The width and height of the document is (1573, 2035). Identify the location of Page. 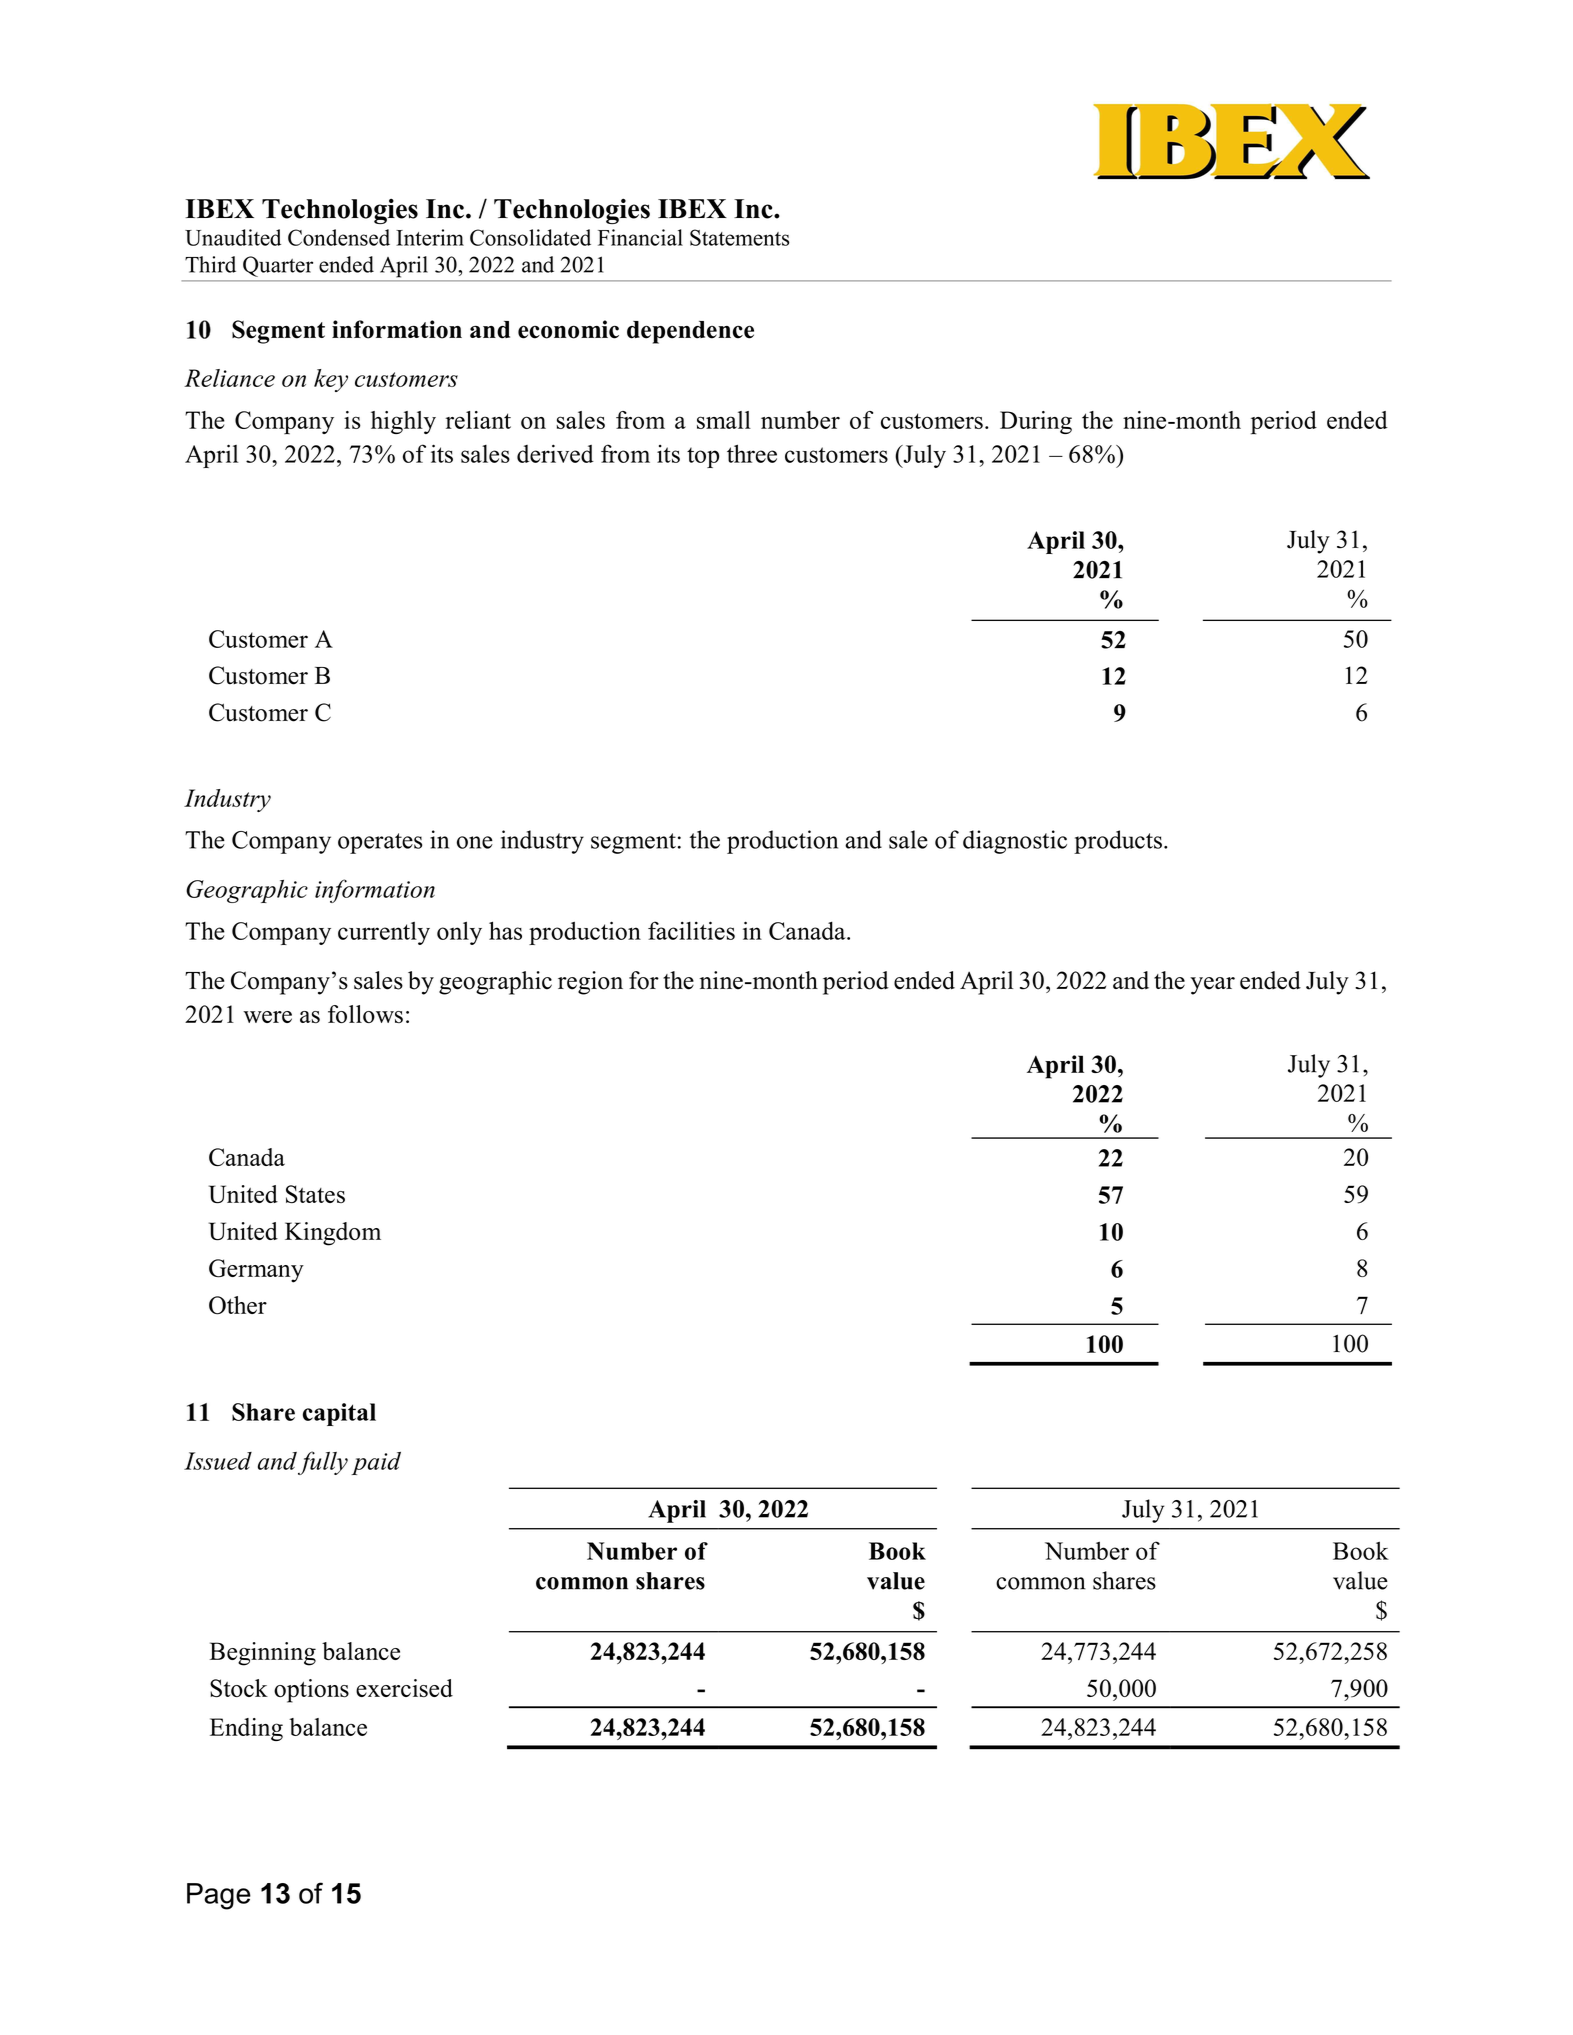
(219, 1896).
